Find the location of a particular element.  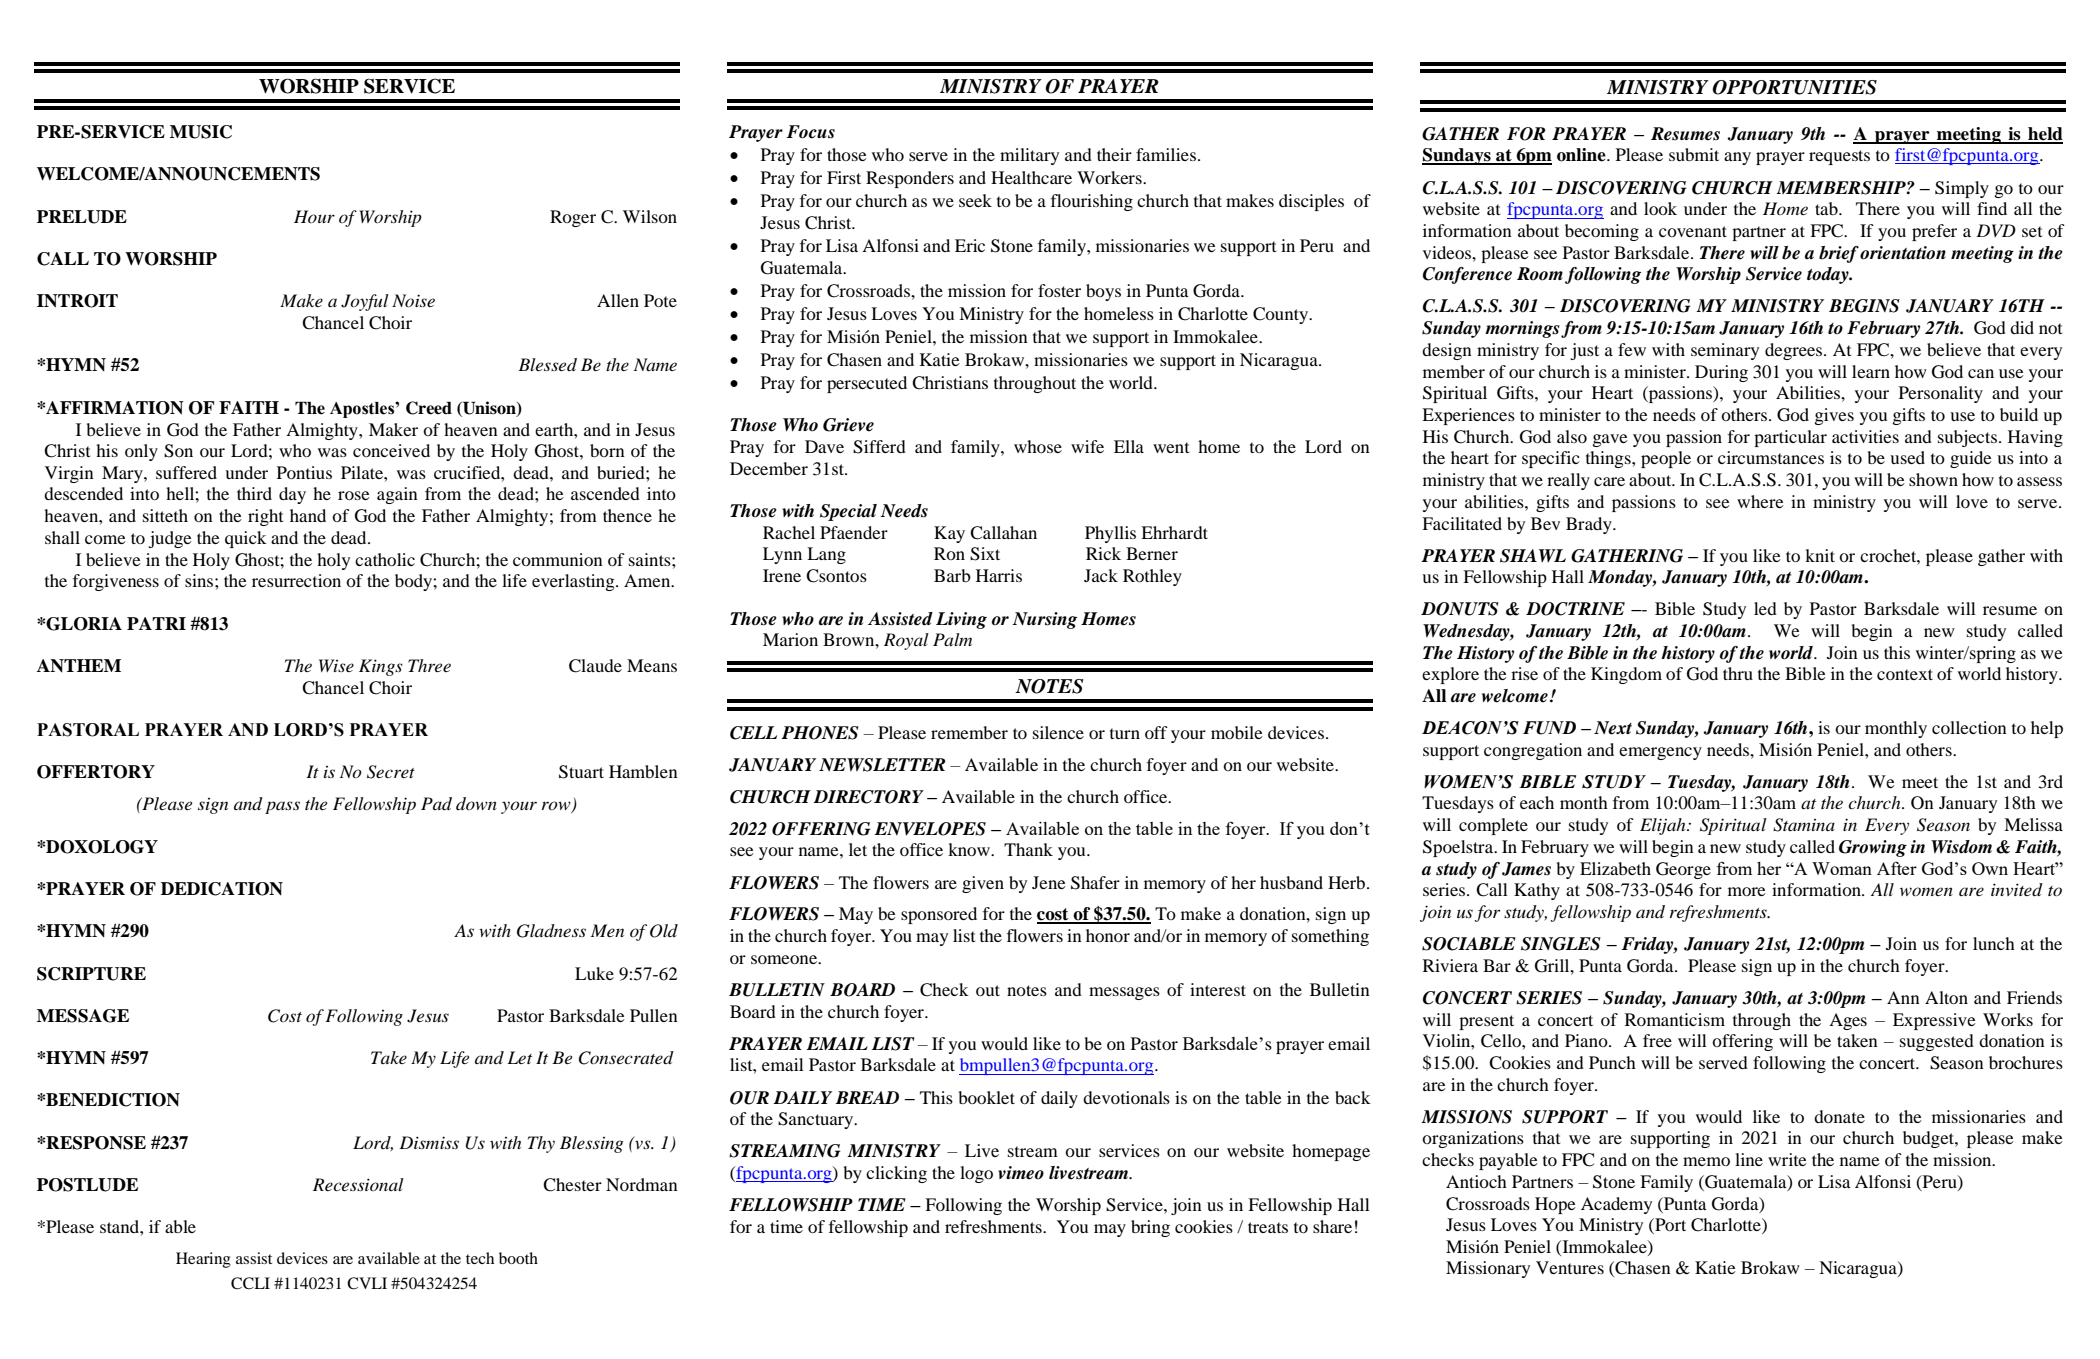

Hearing is located at coordinates (203, 1260).
